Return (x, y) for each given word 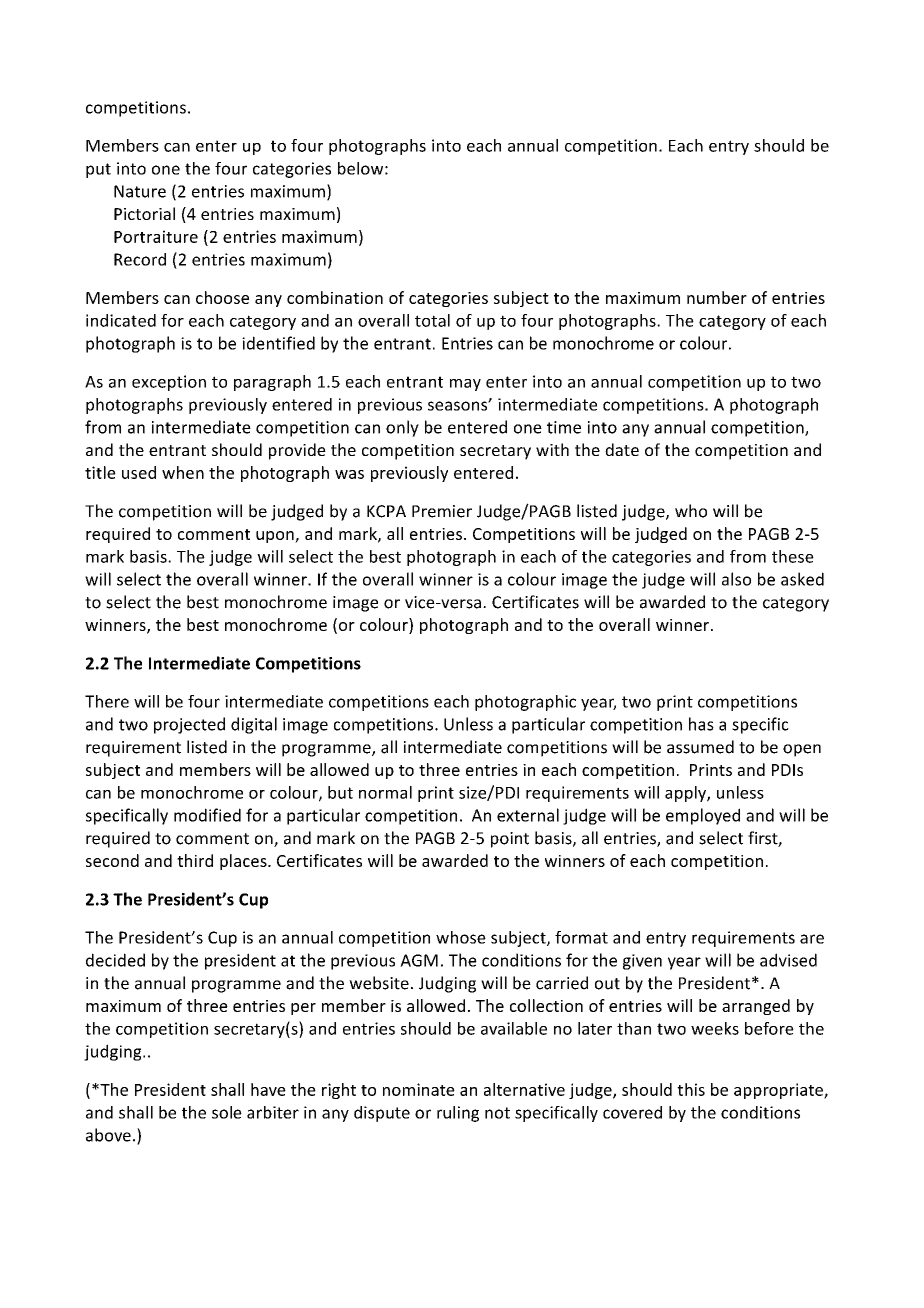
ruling (458, 1114)
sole (227, 1112)
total (432, 320)
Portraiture (156, 236)
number (717, 297)
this (691, 1089)
